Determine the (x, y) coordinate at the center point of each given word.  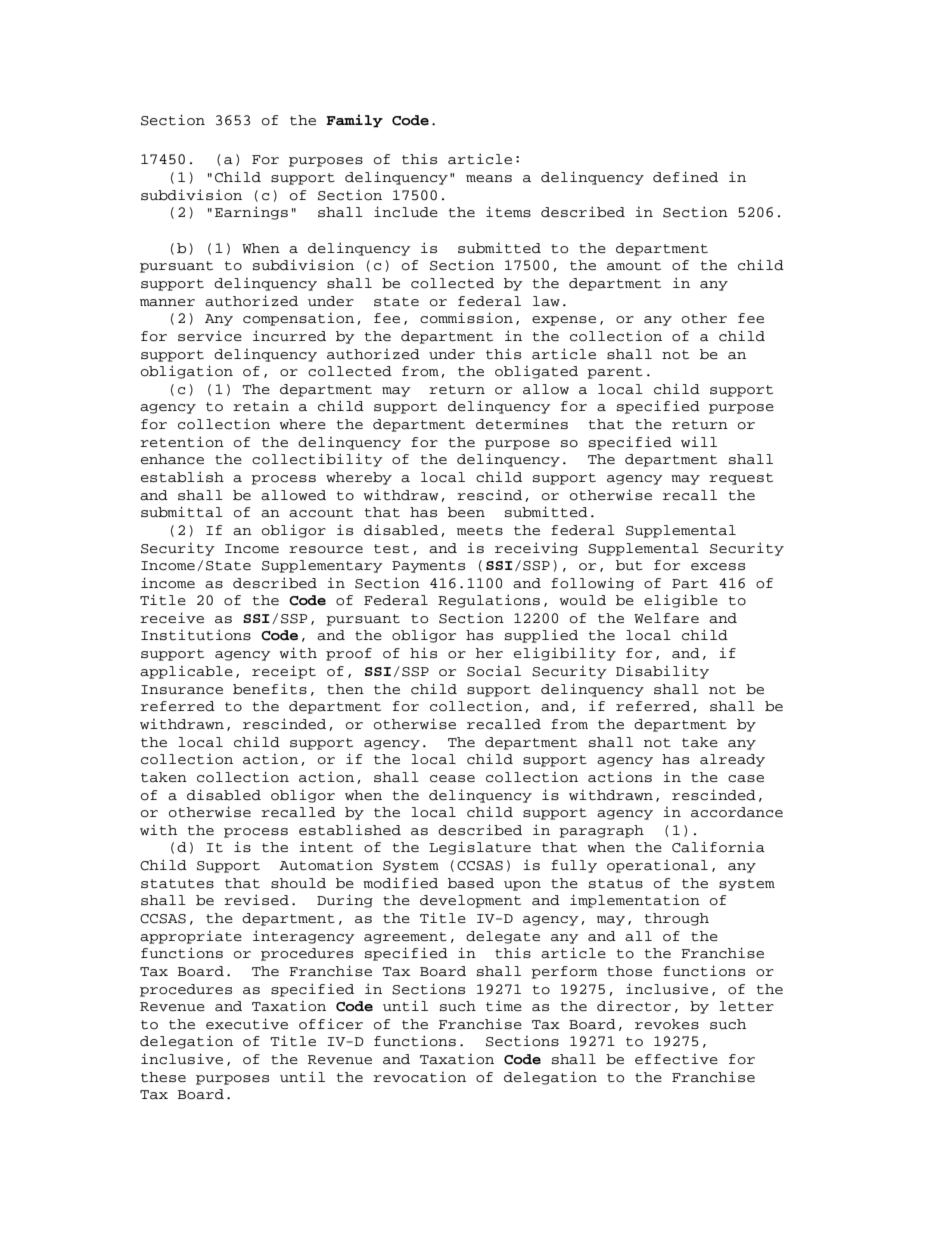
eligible (681, 601)
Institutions (196, 635)
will (699, 442)
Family (354, 121)
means (489, 179)
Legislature (480, 848)
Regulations (489, 601)
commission (466, 318)
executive (247, 1024)
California (718, 847)
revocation (419, 1077)
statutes (177, 884)
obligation (187, 372)
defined (685, 177)
